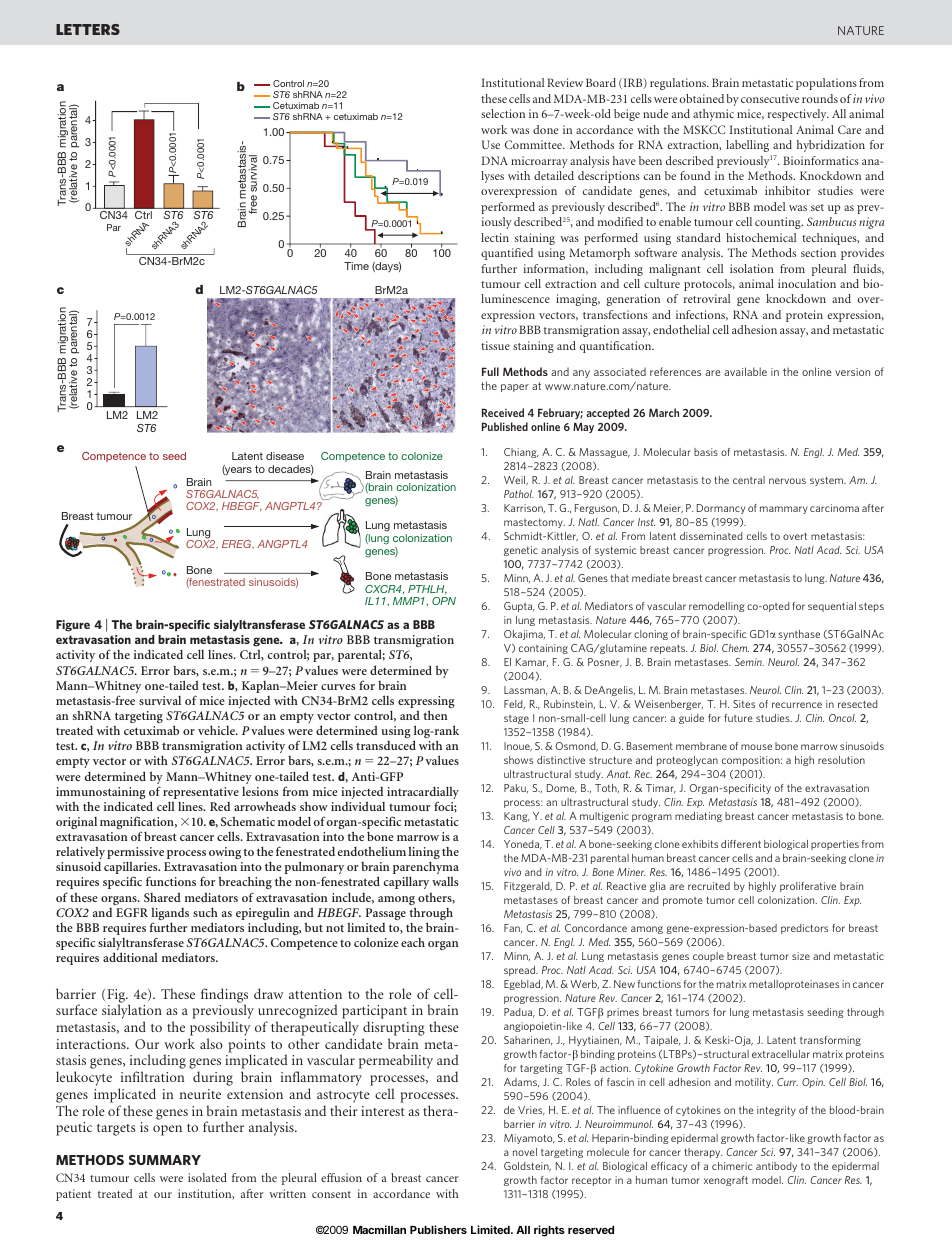 This screenshot has height=1251, width=952. What do you see at coordinates (207, 1177) in the screenshot?
I see `isolated` at bounding box center [207, 1177].
